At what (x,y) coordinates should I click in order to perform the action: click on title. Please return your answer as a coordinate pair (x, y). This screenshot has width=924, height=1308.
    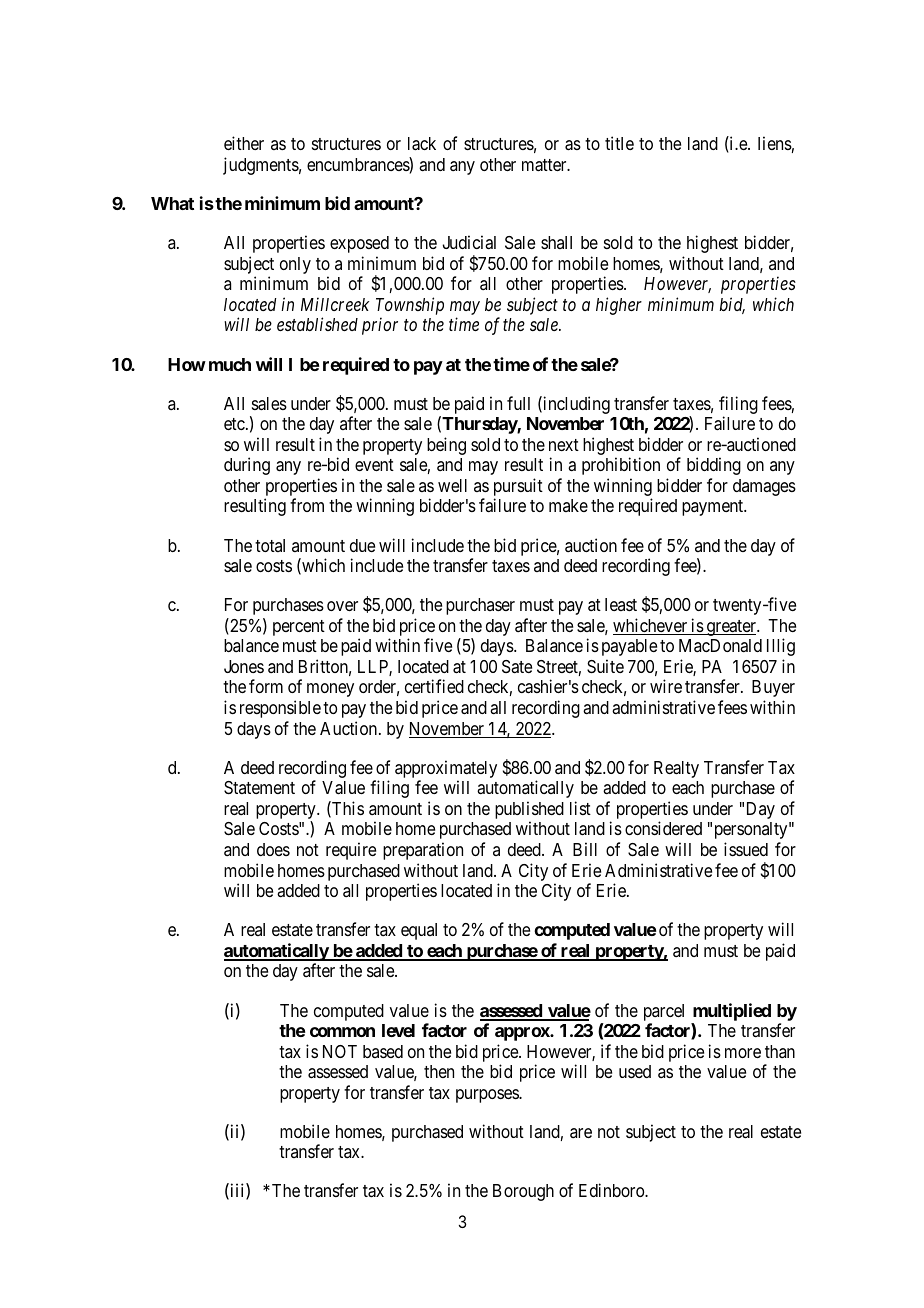
    Looking at the image, I should click on (619, 143).
